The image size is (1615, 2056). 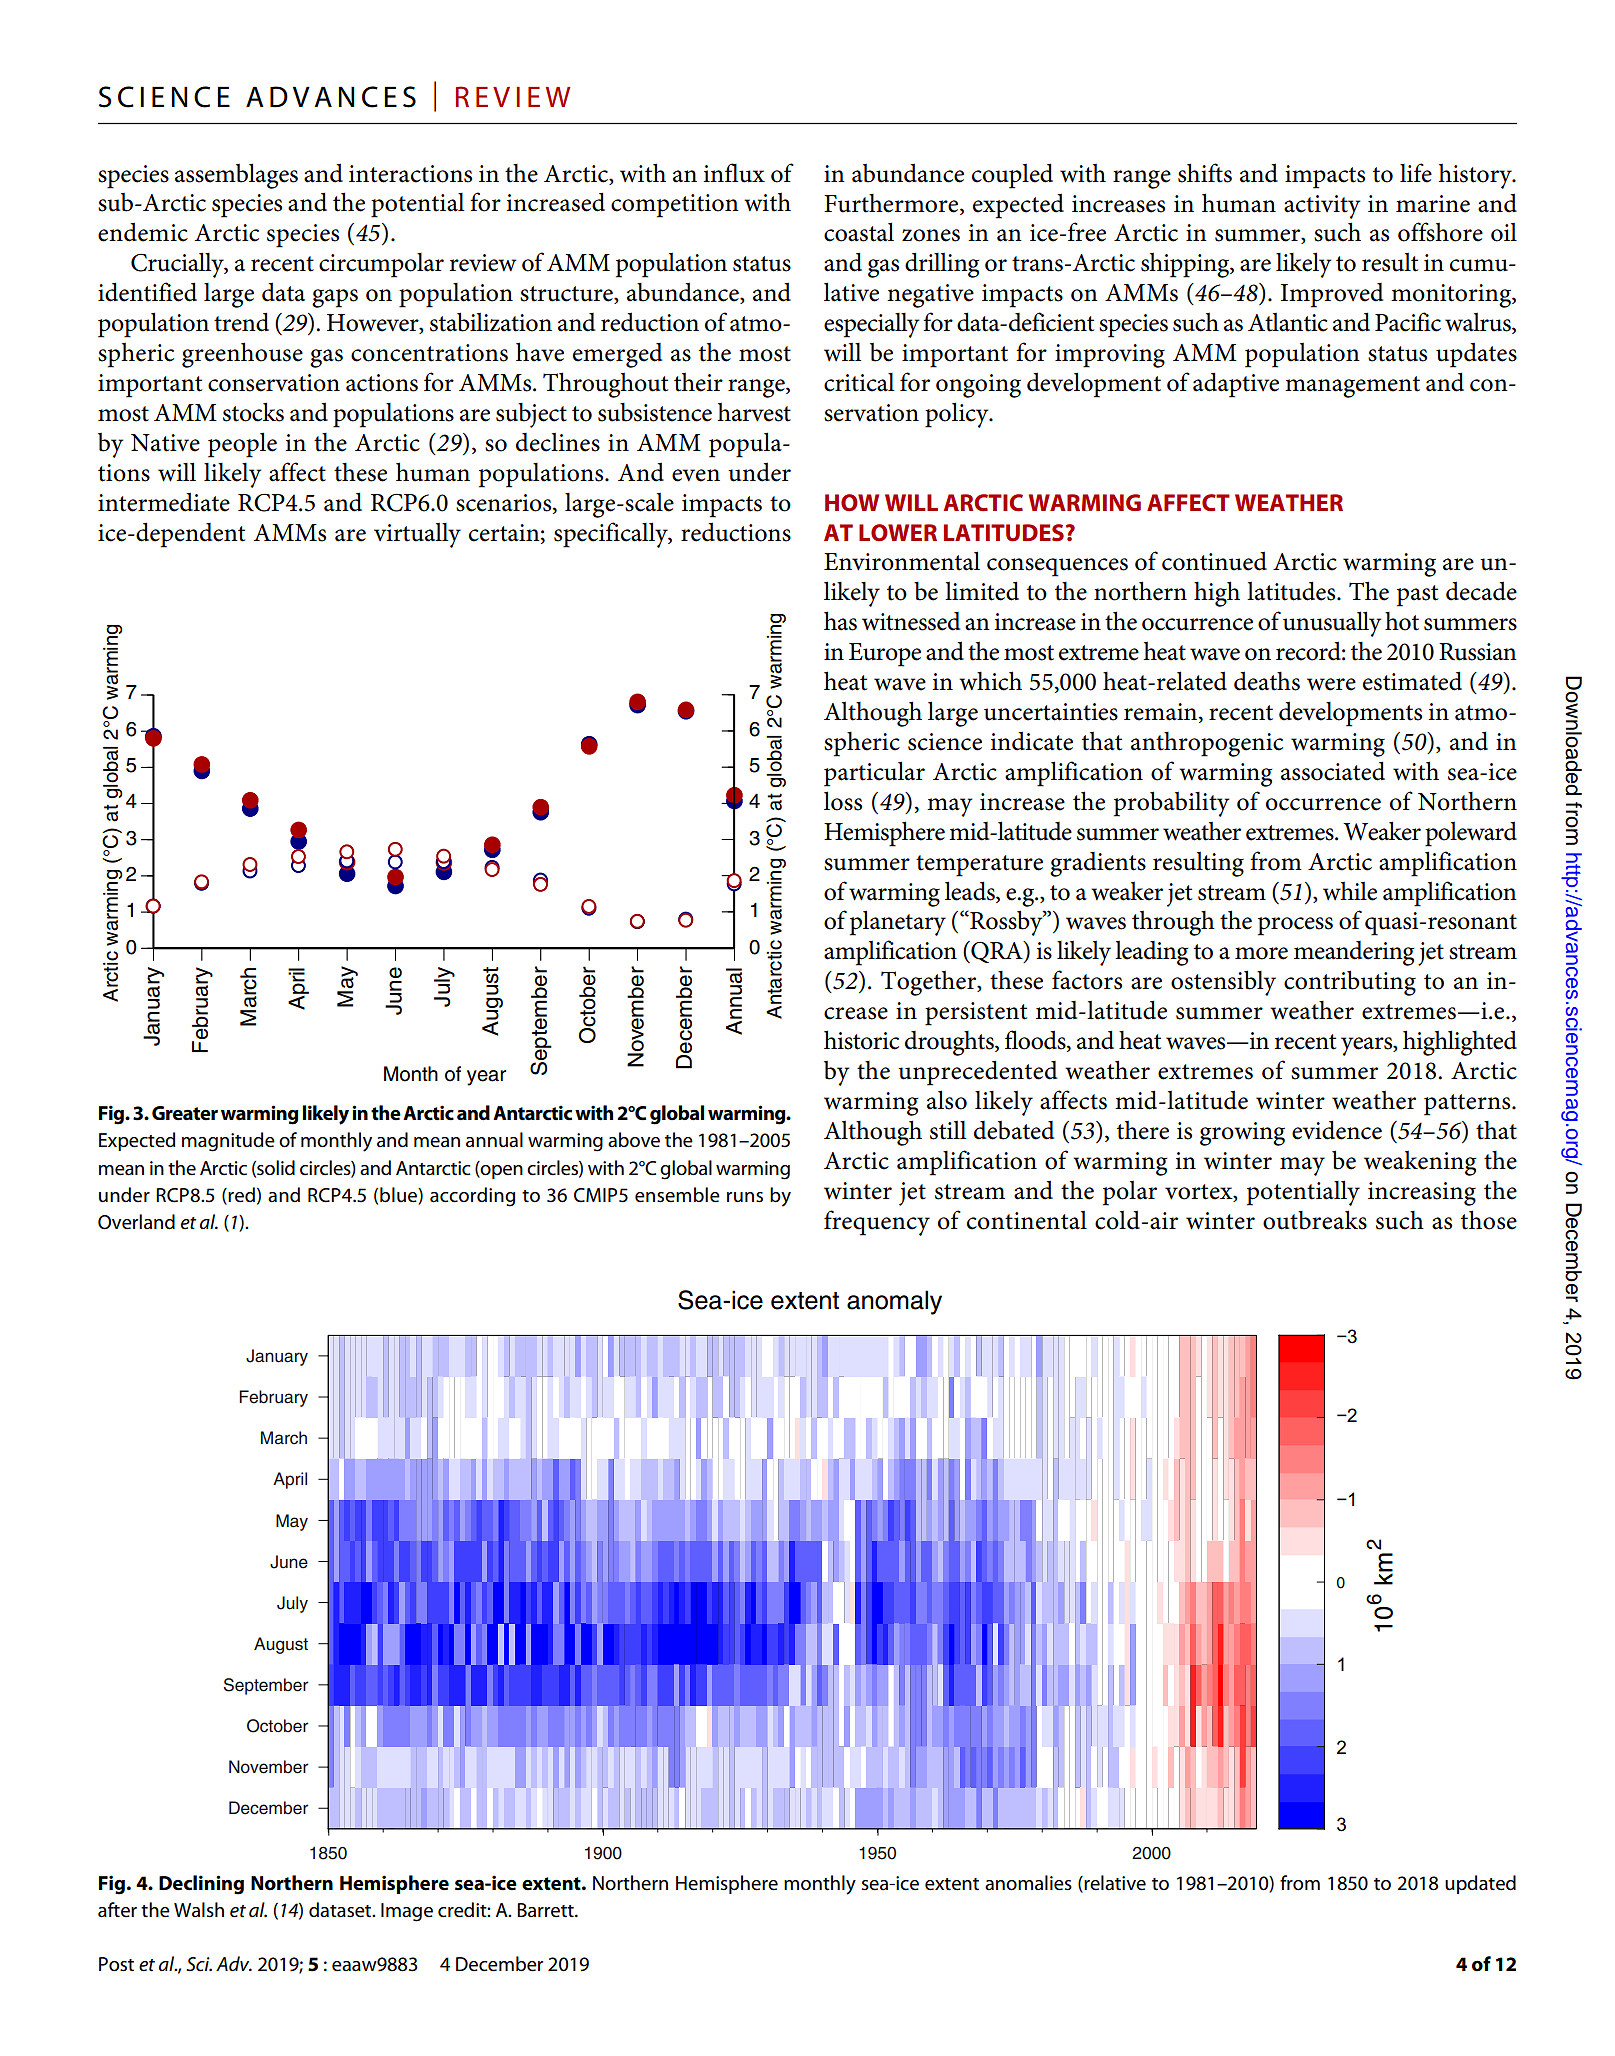 What do you see at coordinates (199, 1910) in the screenshot?
I see `Walsh` at bounding box center [199, 1910].
